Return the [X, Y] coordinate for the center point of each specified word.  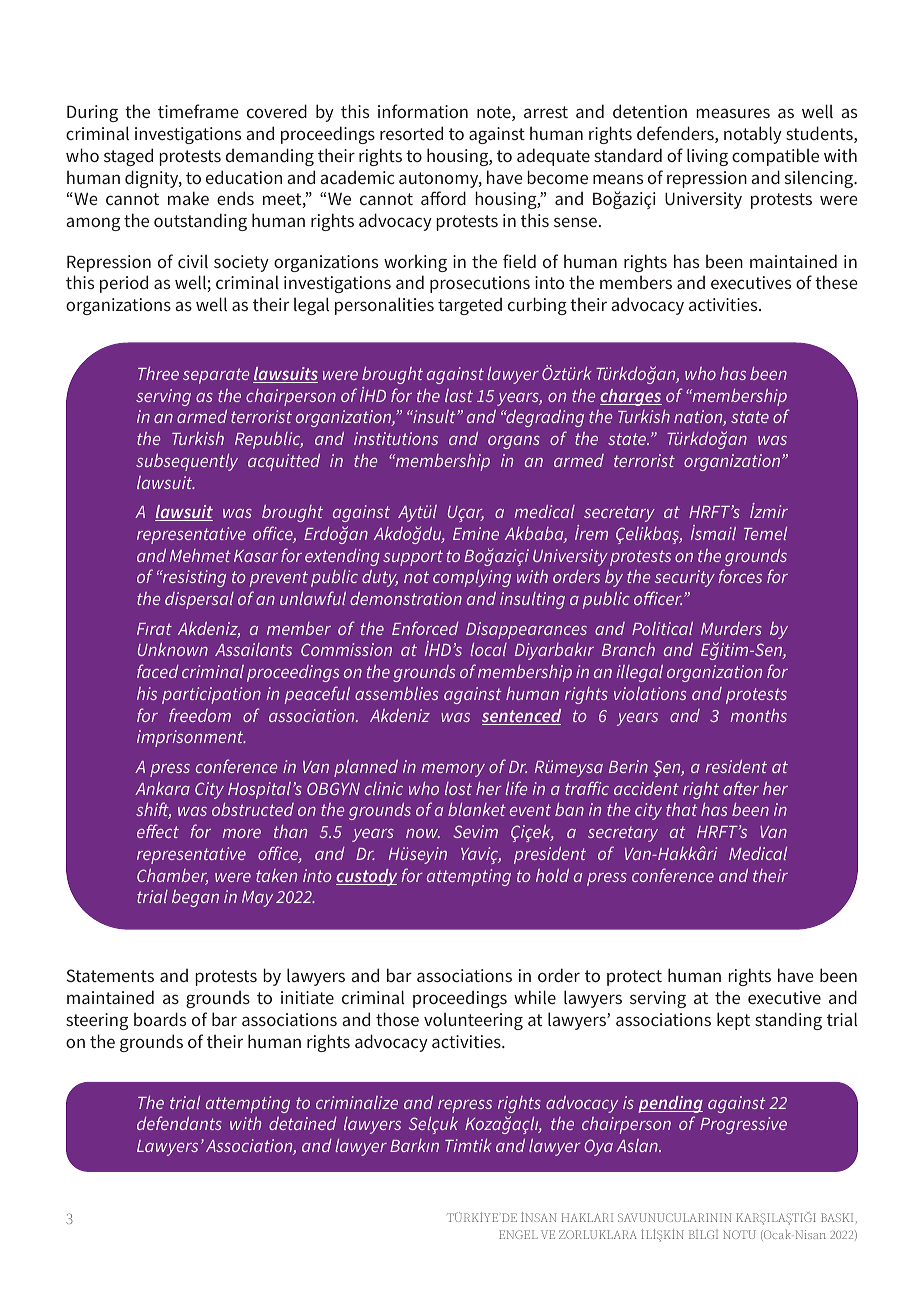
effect [158, 831]
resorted [411, 133]
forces [740, 576]
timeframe [198, 111]
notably [753, 135]
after [741, 788]
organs [514, 442]
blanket [477, 809]
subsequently [187, 462]
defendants [179, 1123]
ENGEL [518, 1234]
